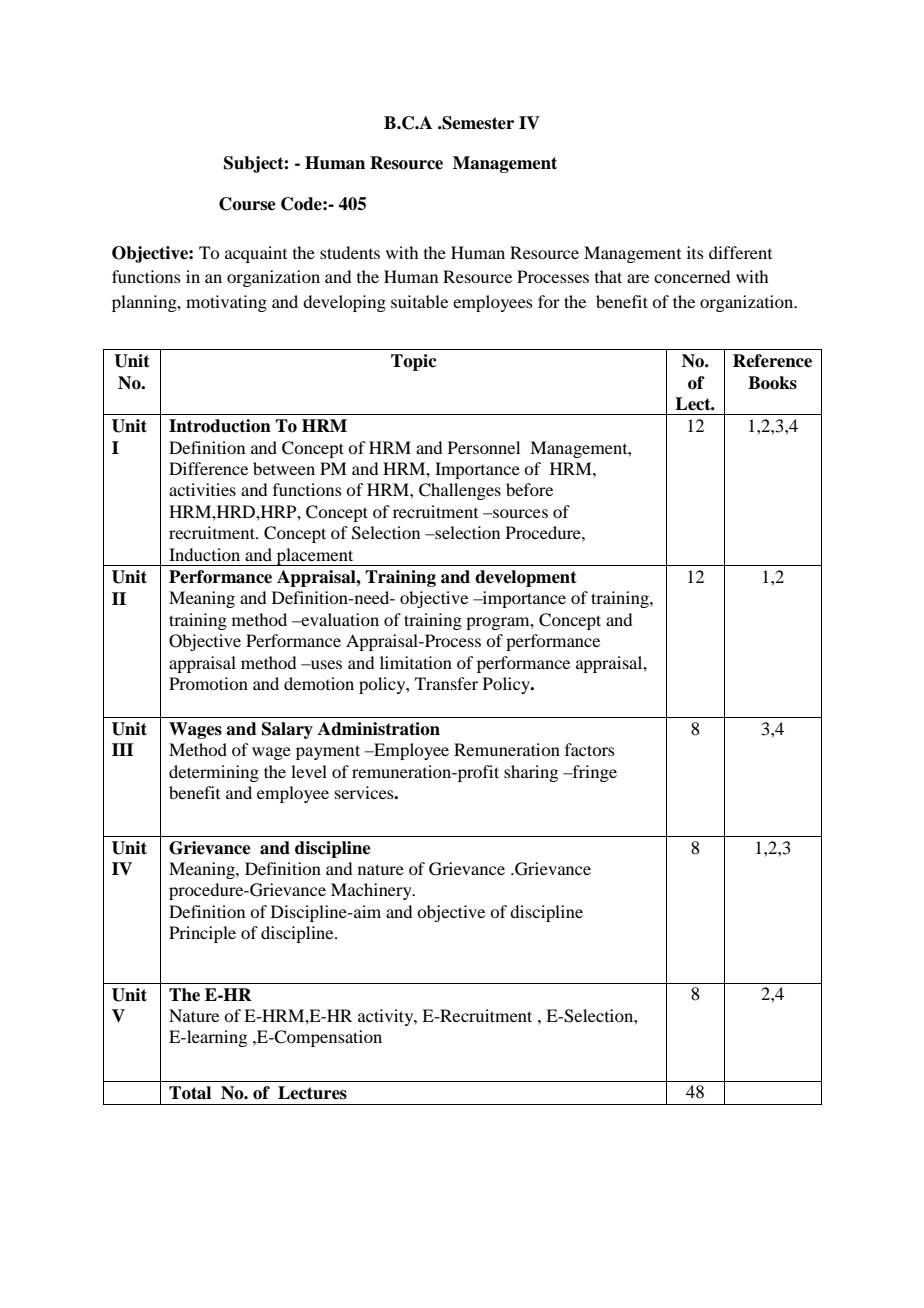 The height and width of the screenshot is (1308, 924). I want to click on students, so click(350, 252).
